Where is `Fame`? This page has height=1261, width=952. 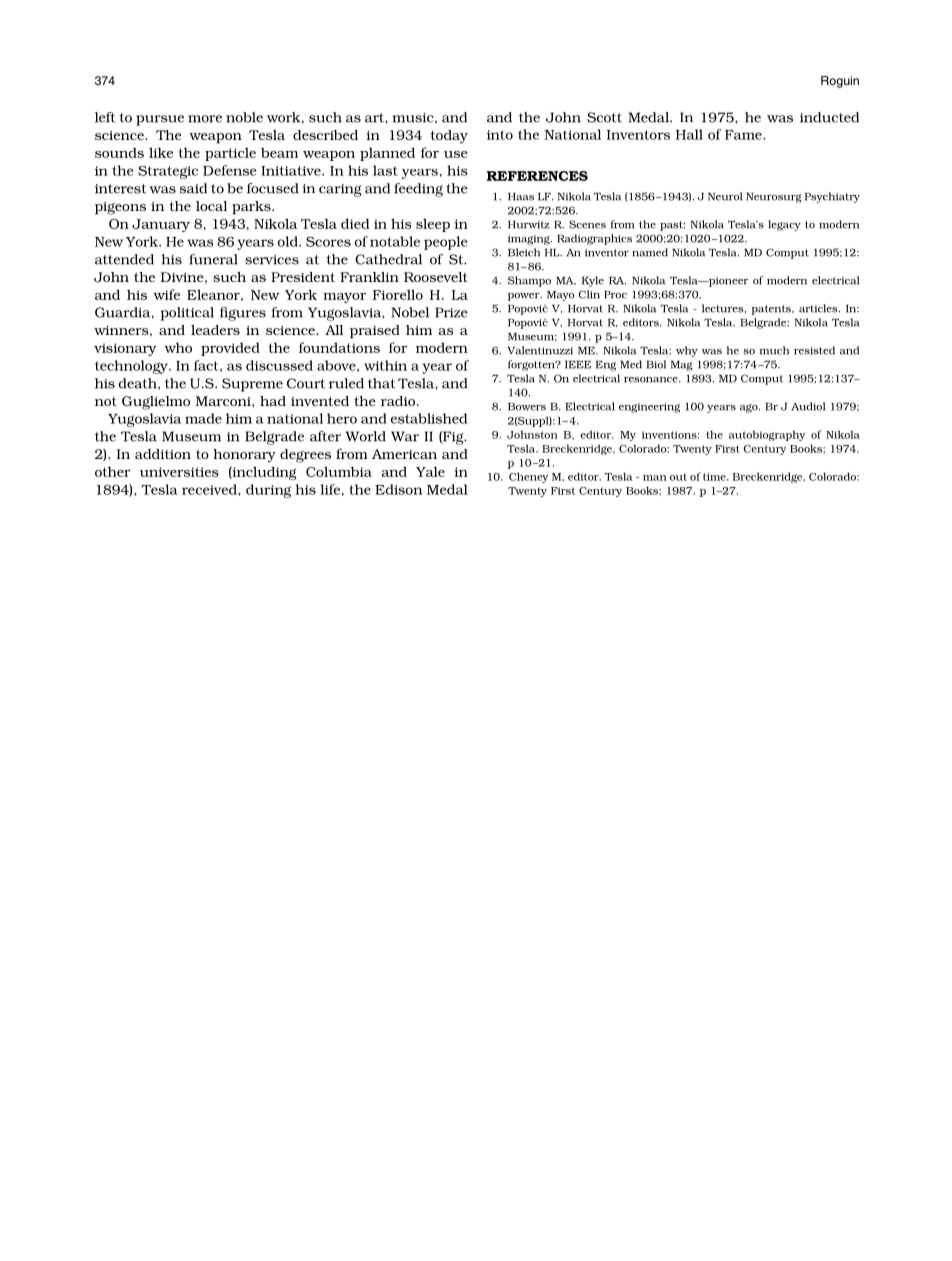 Fame is located at coordinates (744, 135).
